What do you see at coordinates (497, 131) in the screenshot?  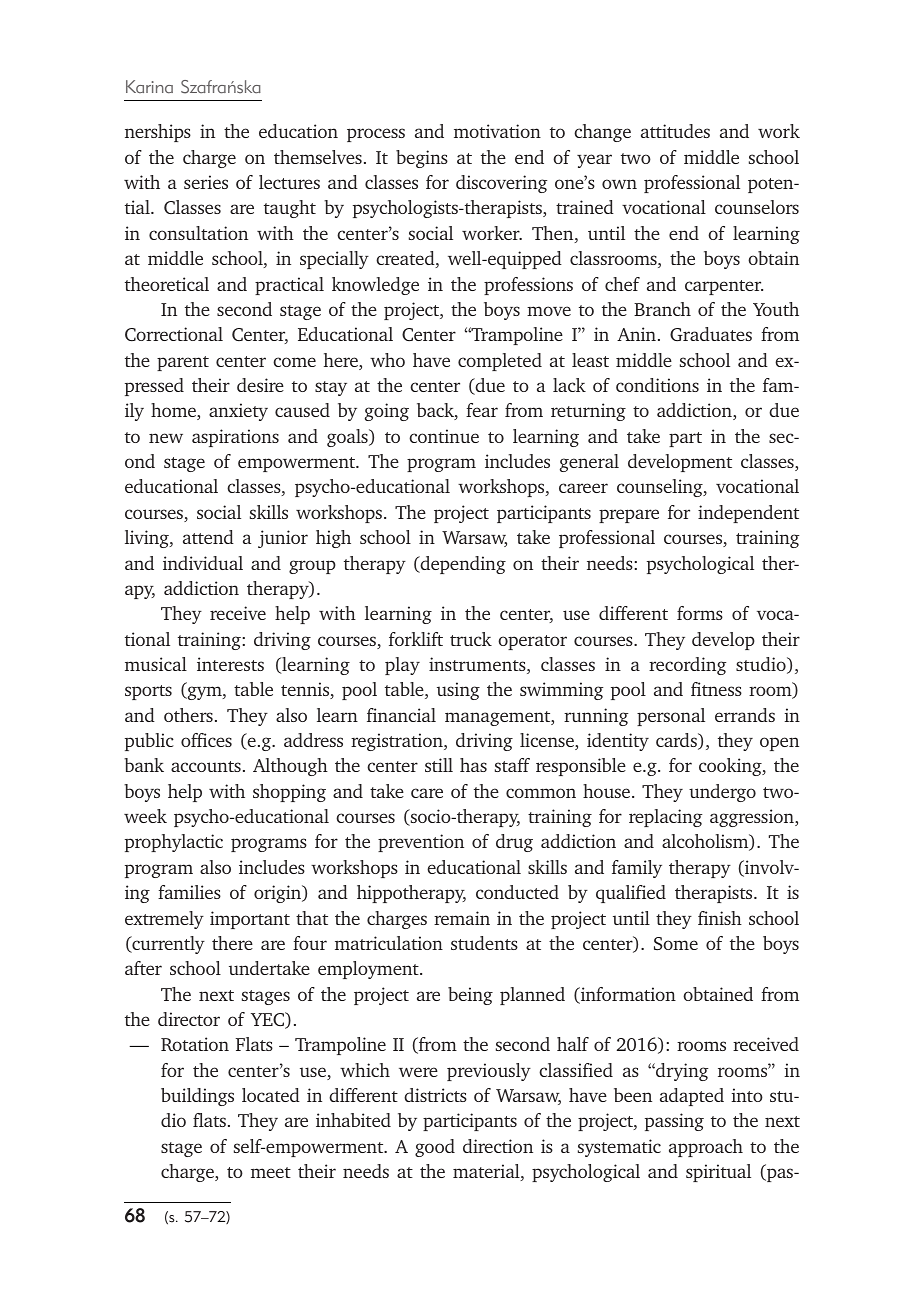 I see `motivation` at bounding box center [497, 131].
